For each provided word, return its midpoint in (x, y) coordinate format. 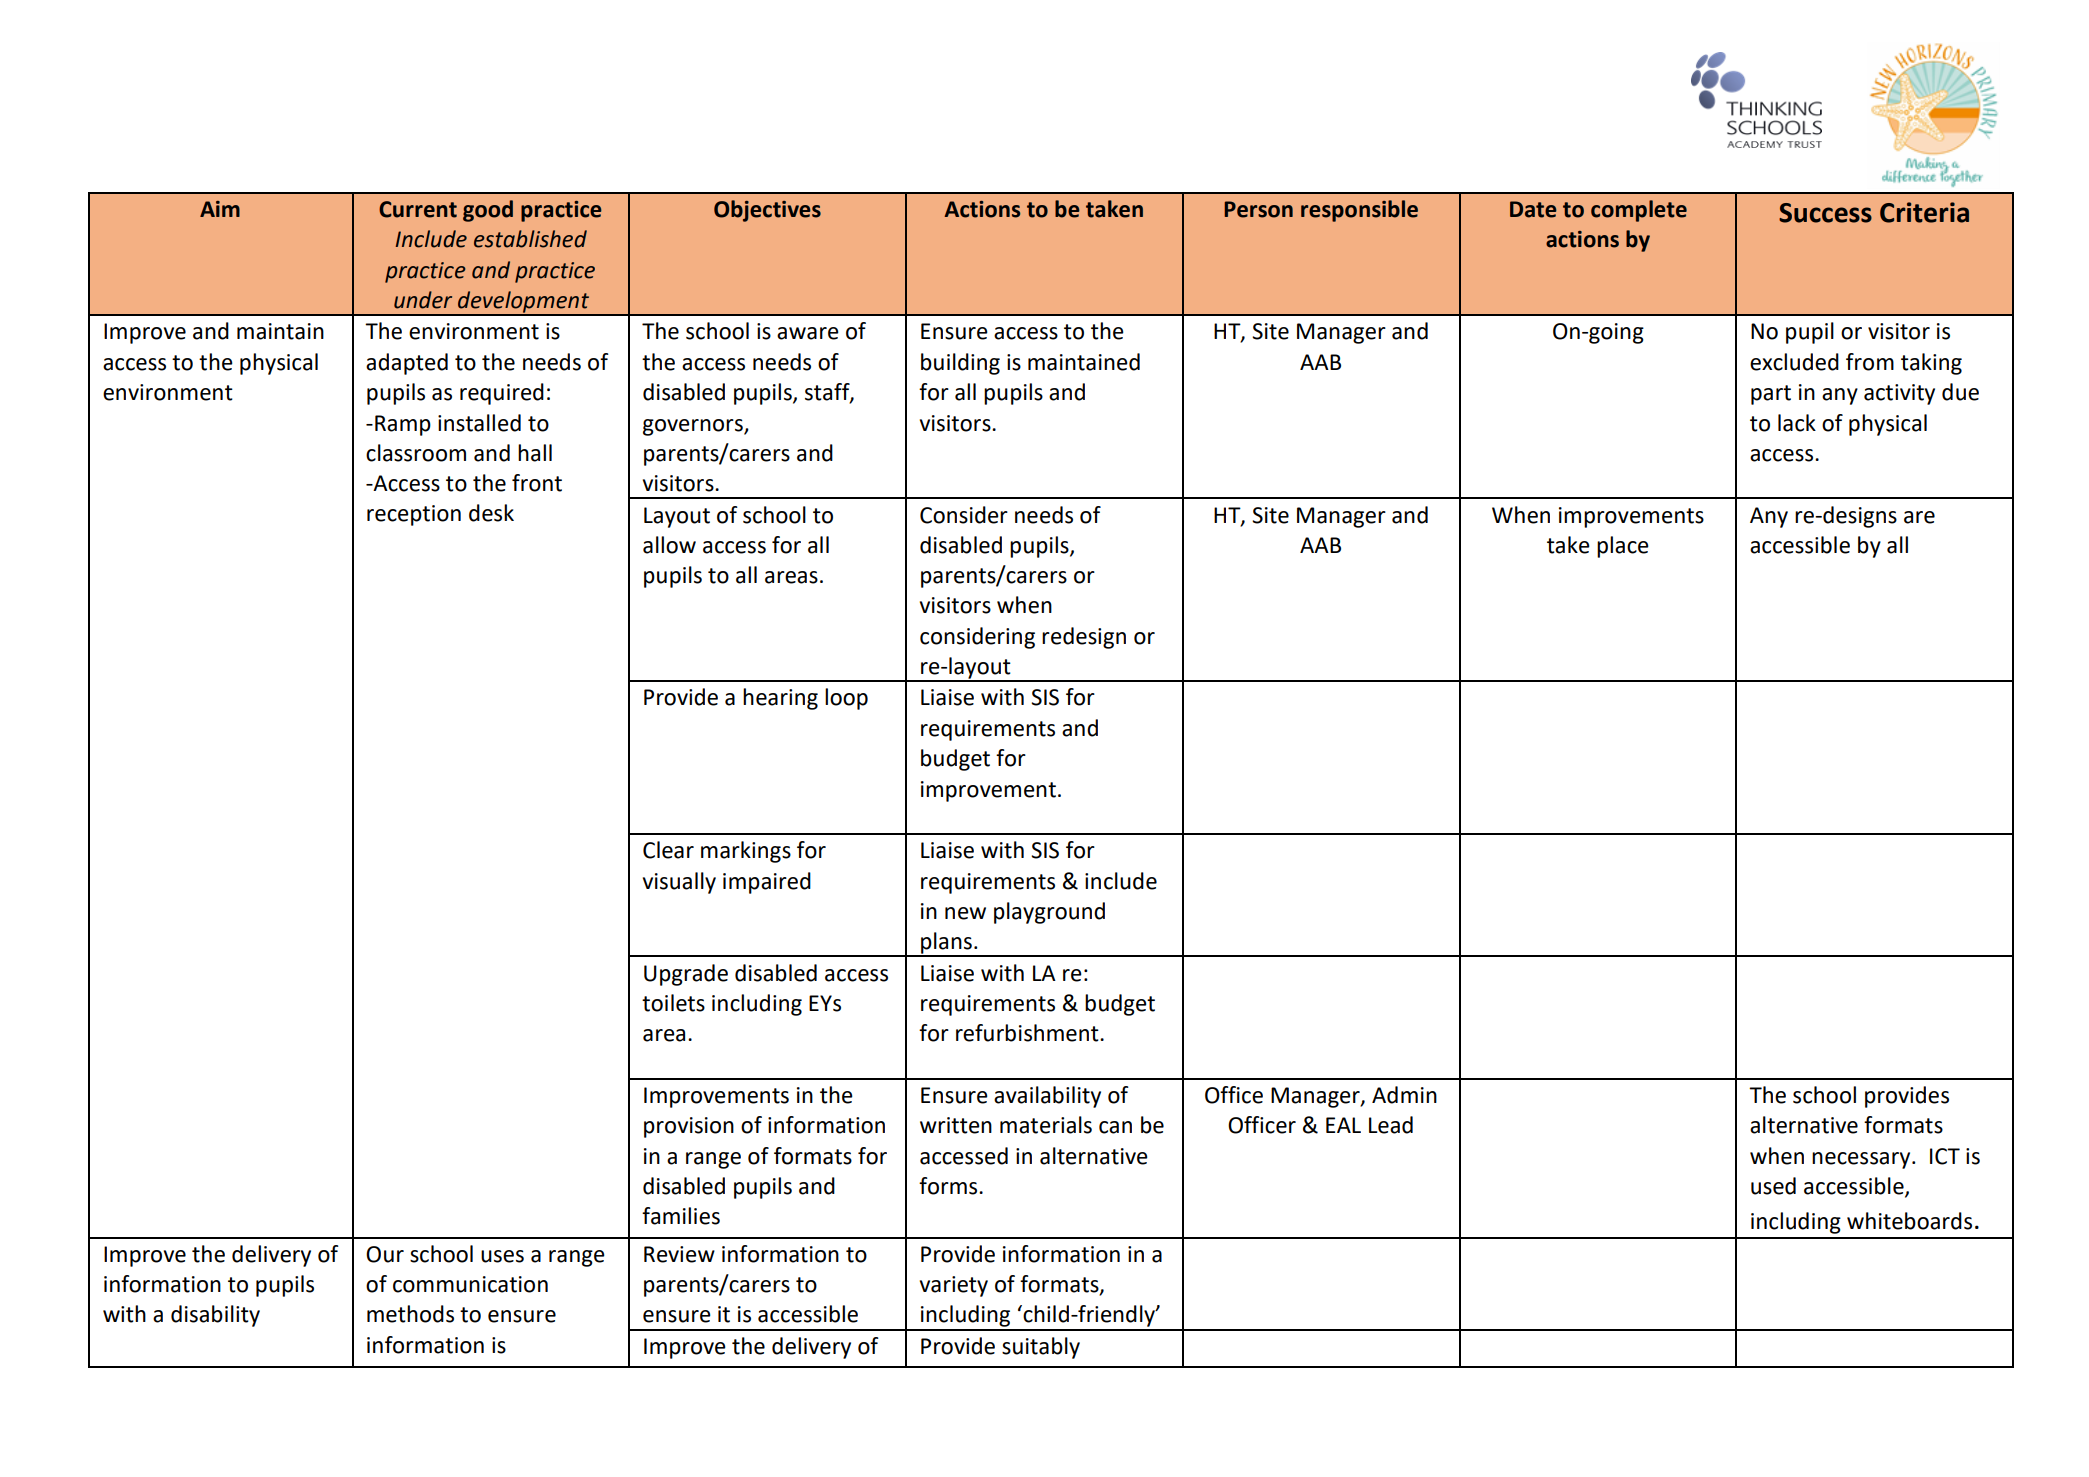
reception (414, 515)
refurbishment (1028, 1033)
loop (846, 699)
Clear (668, 850)
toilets (673, 1003)
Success (1825, 213)
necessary (1862, 1160)
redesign (1084, 638)
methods (410, 1314)
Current (418, 209)
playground (1049, 913)
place (1623, 547)
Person (1258, 209)
